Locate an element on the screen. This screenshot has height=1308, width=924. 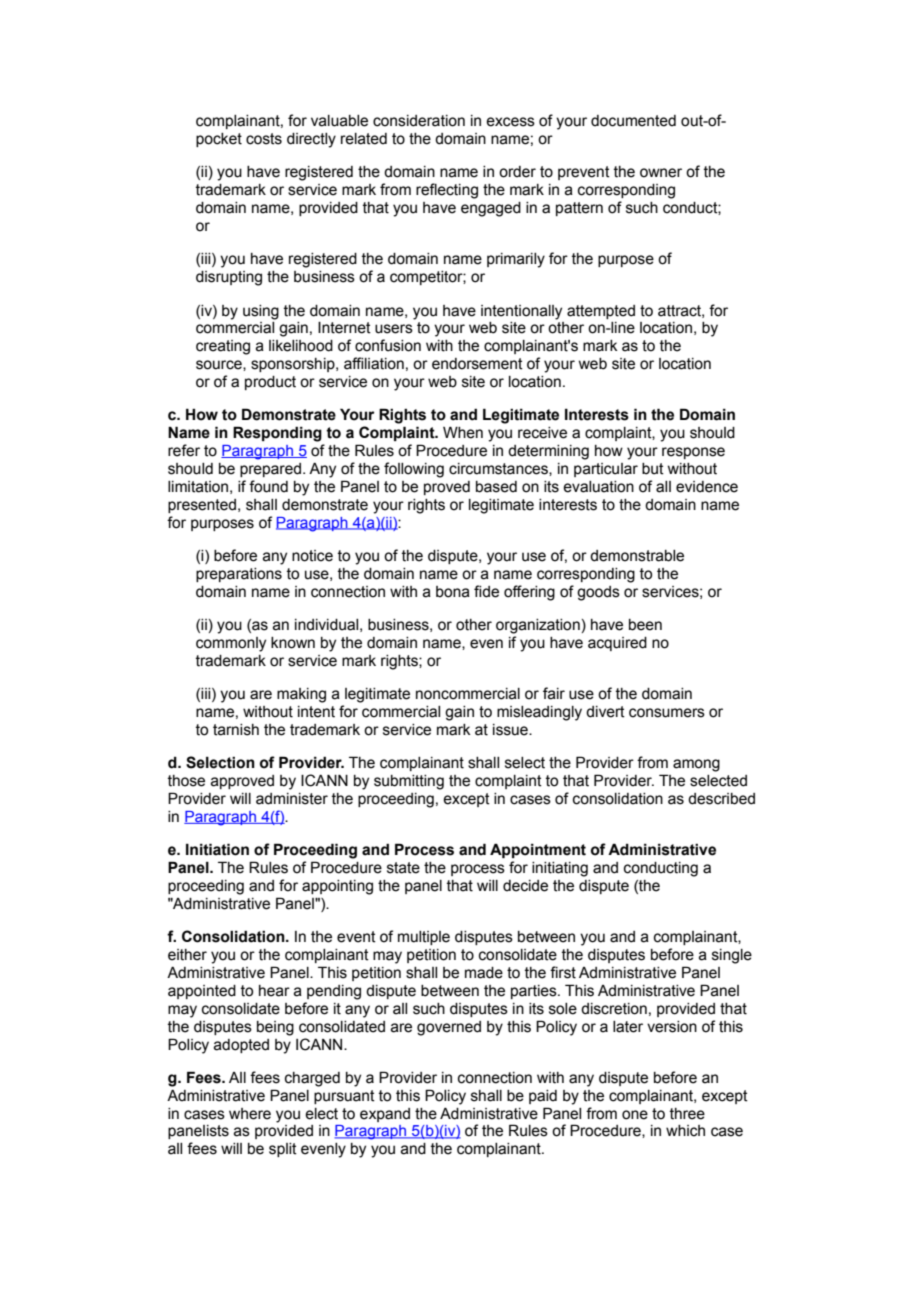
owner is located at coordinates (661, 173).
